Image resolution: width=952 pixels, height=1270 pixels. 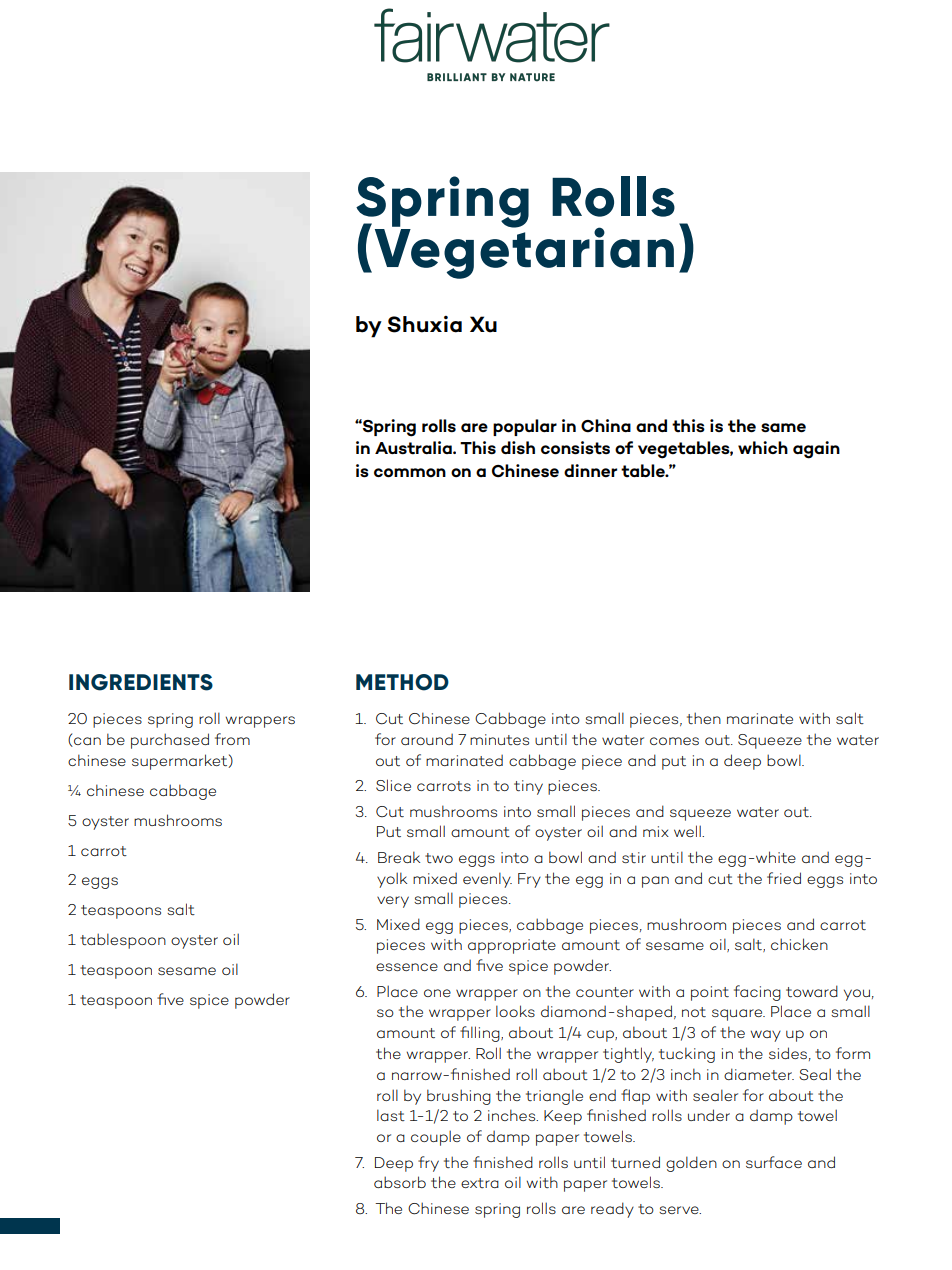 I want to click on Vegetarian, so click(x=524, y=252).
